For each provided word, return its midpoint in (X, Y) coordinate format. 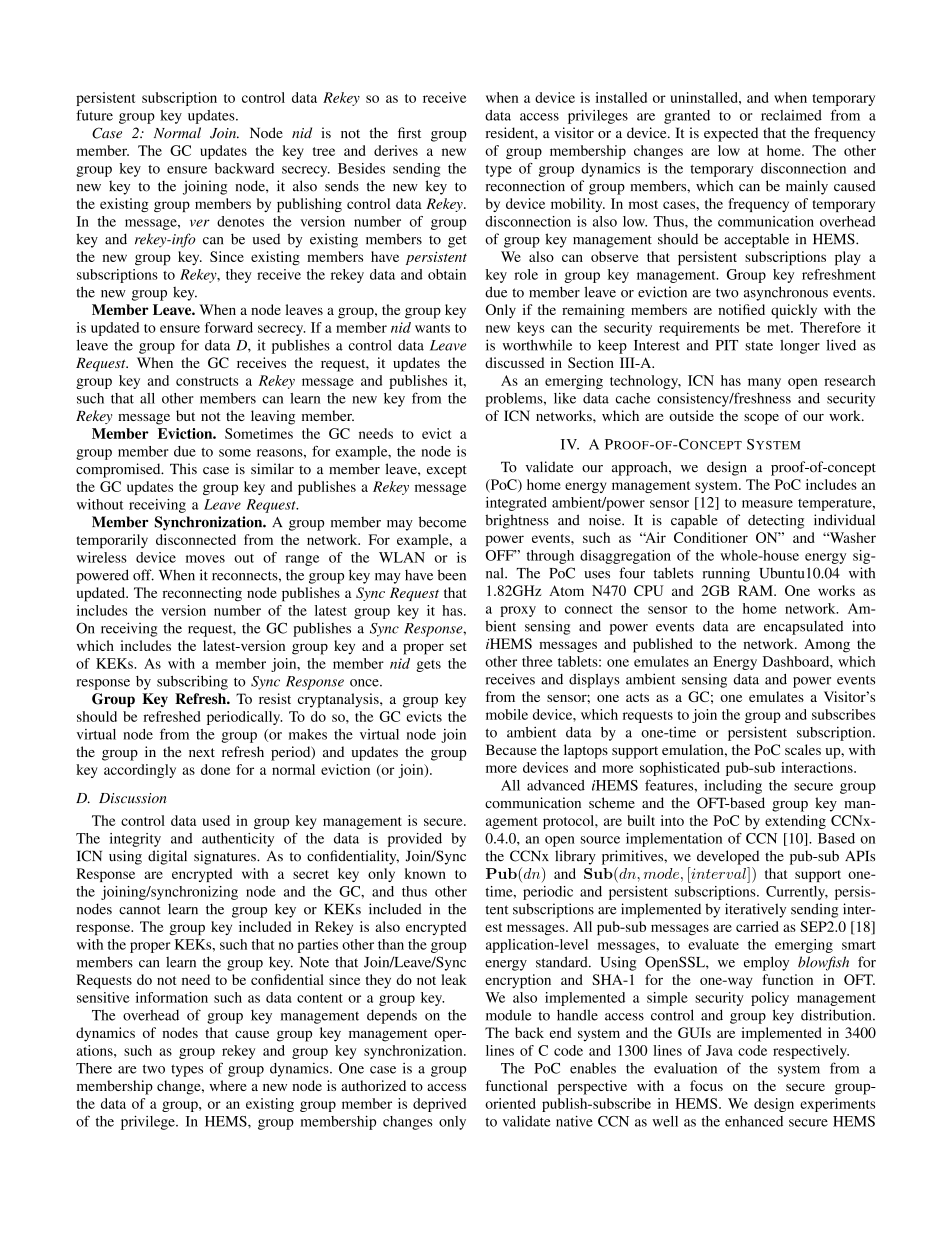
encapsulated (803, 628)
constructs (207, 381)
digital (167, 857)
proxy (518, 611)
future (94, 115)
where (228, 1085)
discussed (514, 362)
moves (205, 559)
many (764, 383)
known (425, 873)
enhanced (754, 1121)
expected (731, 134)
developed (728, 857)
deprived (439, 1105)
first (409, 133)
